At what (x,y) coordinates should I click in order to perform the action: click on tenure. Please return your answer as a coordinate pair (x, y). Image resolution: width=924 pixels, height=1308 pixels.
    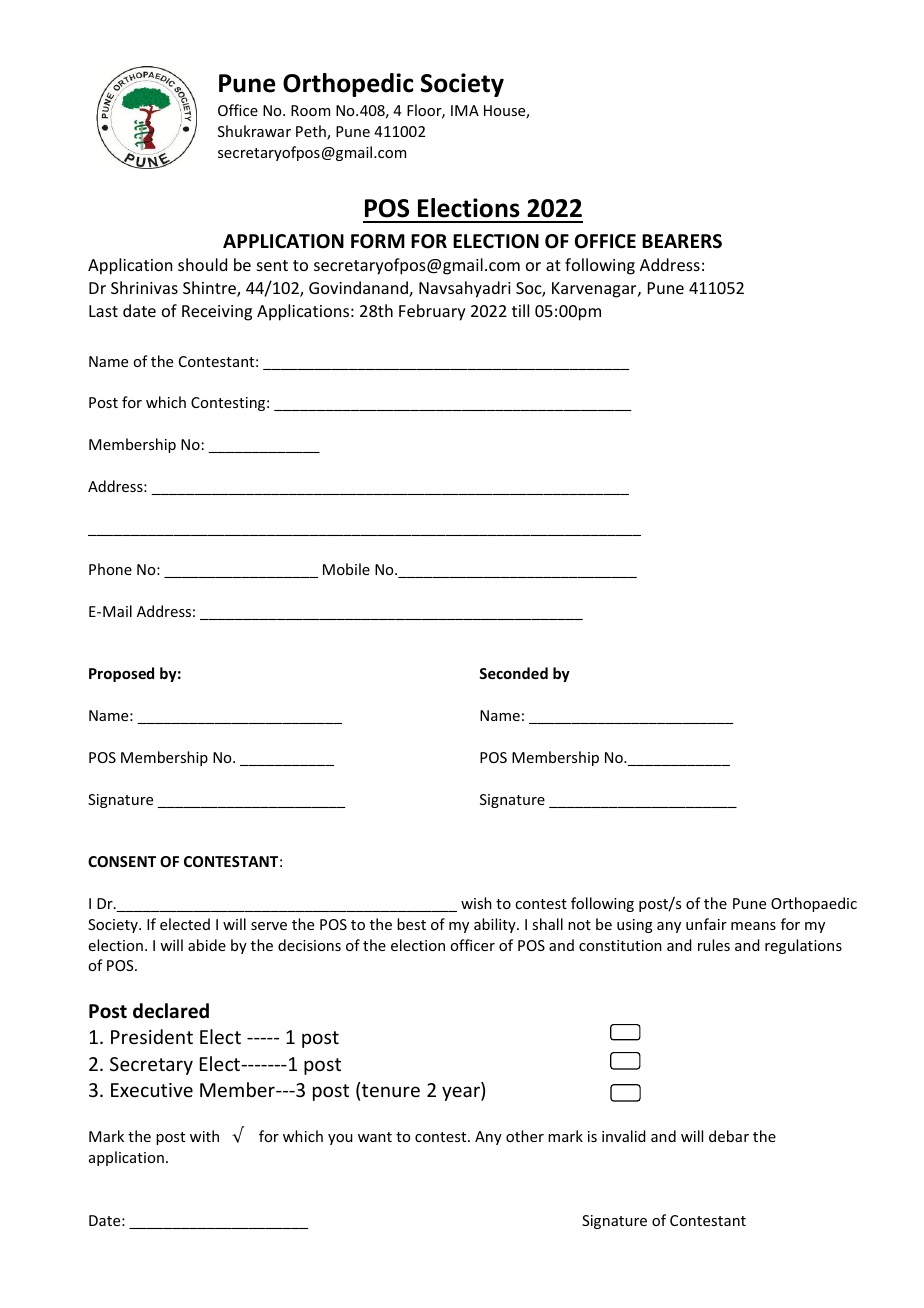
    Looking at the image, I should click on (391, 1090).
